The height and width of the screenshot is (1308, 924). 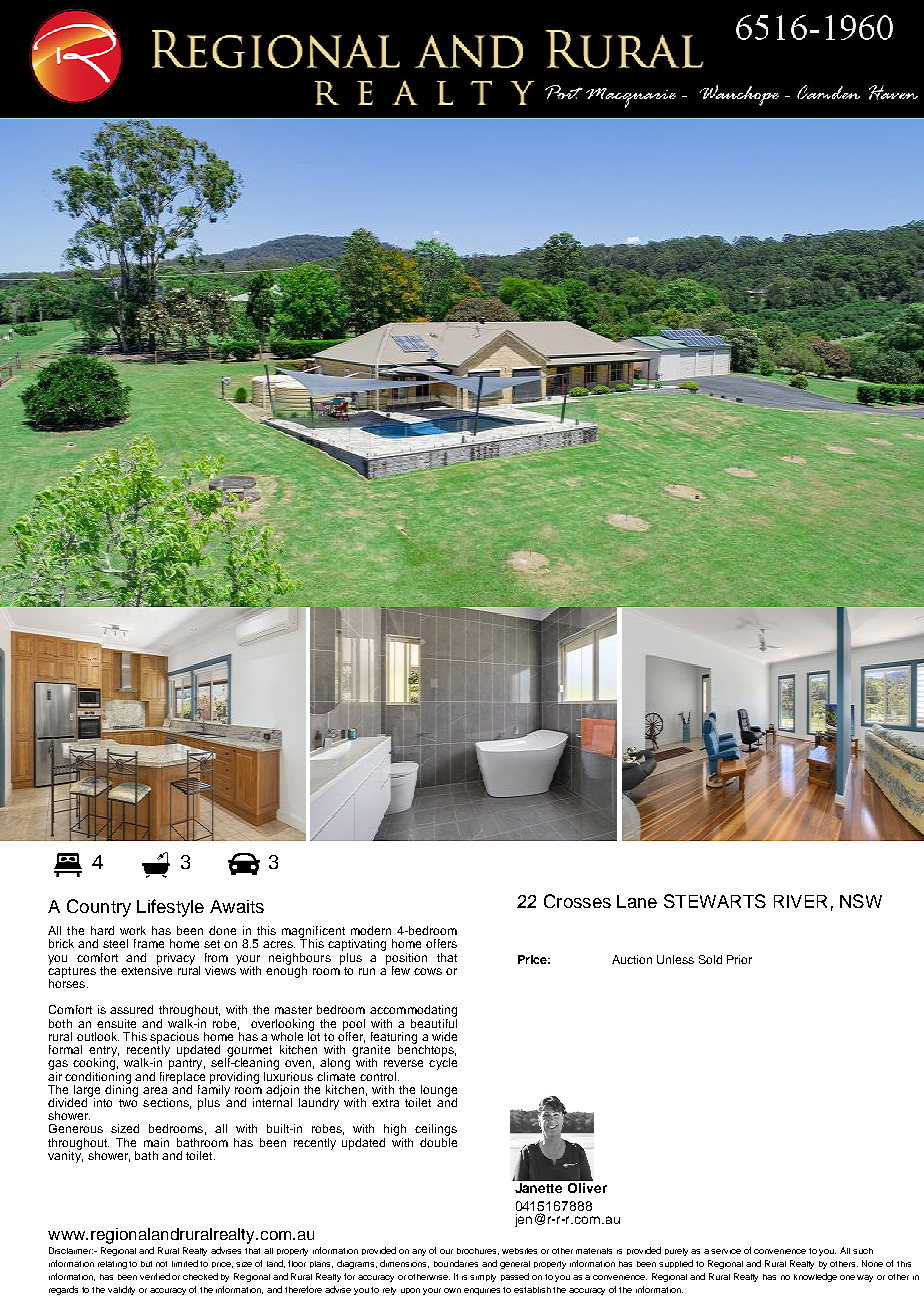 I want to click on RIVER, so click(x=800, y=901).
